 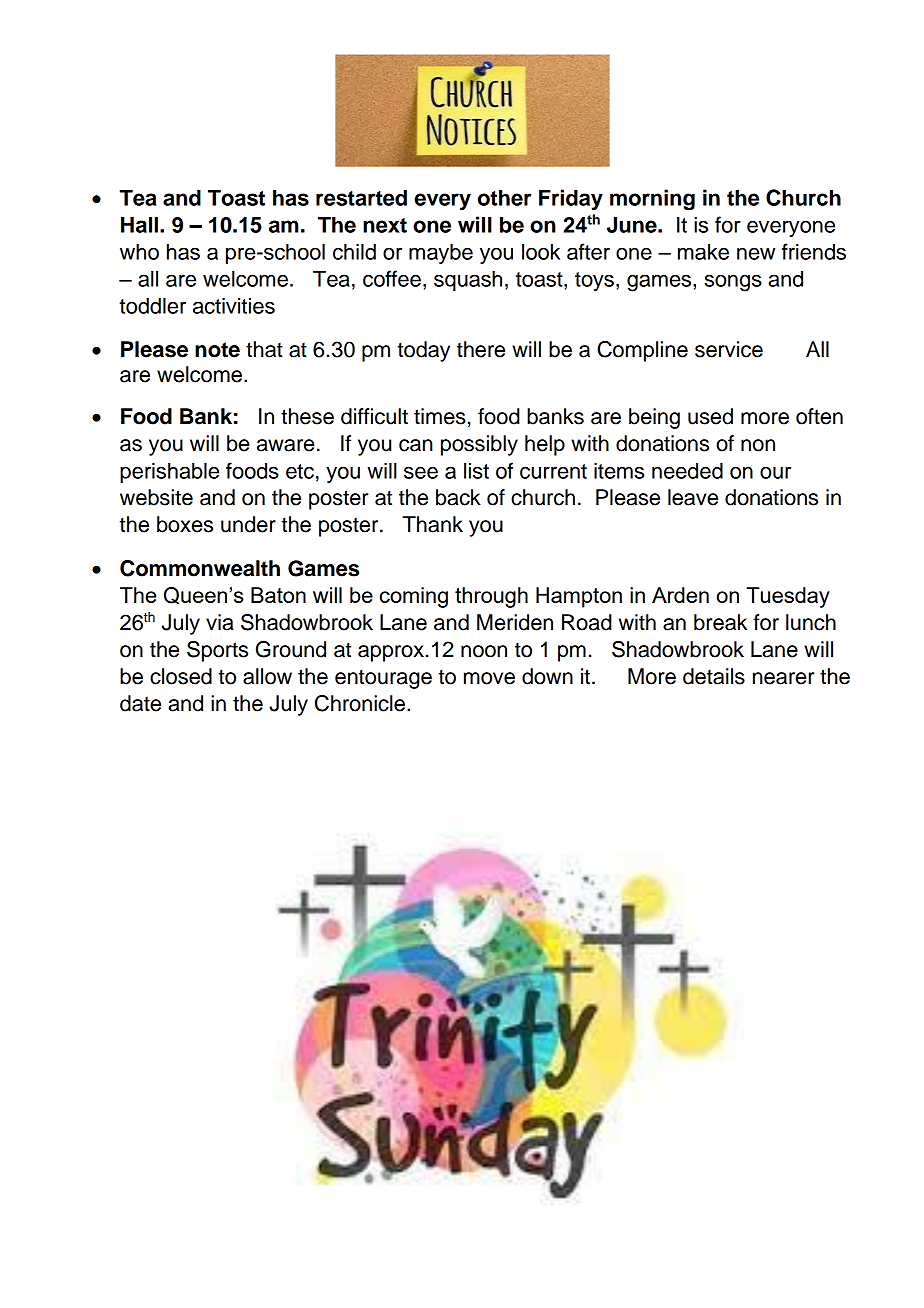 What do you see at coordinates (181, 676) in the page?
I see `closed` at bounding box center [181, 676].
